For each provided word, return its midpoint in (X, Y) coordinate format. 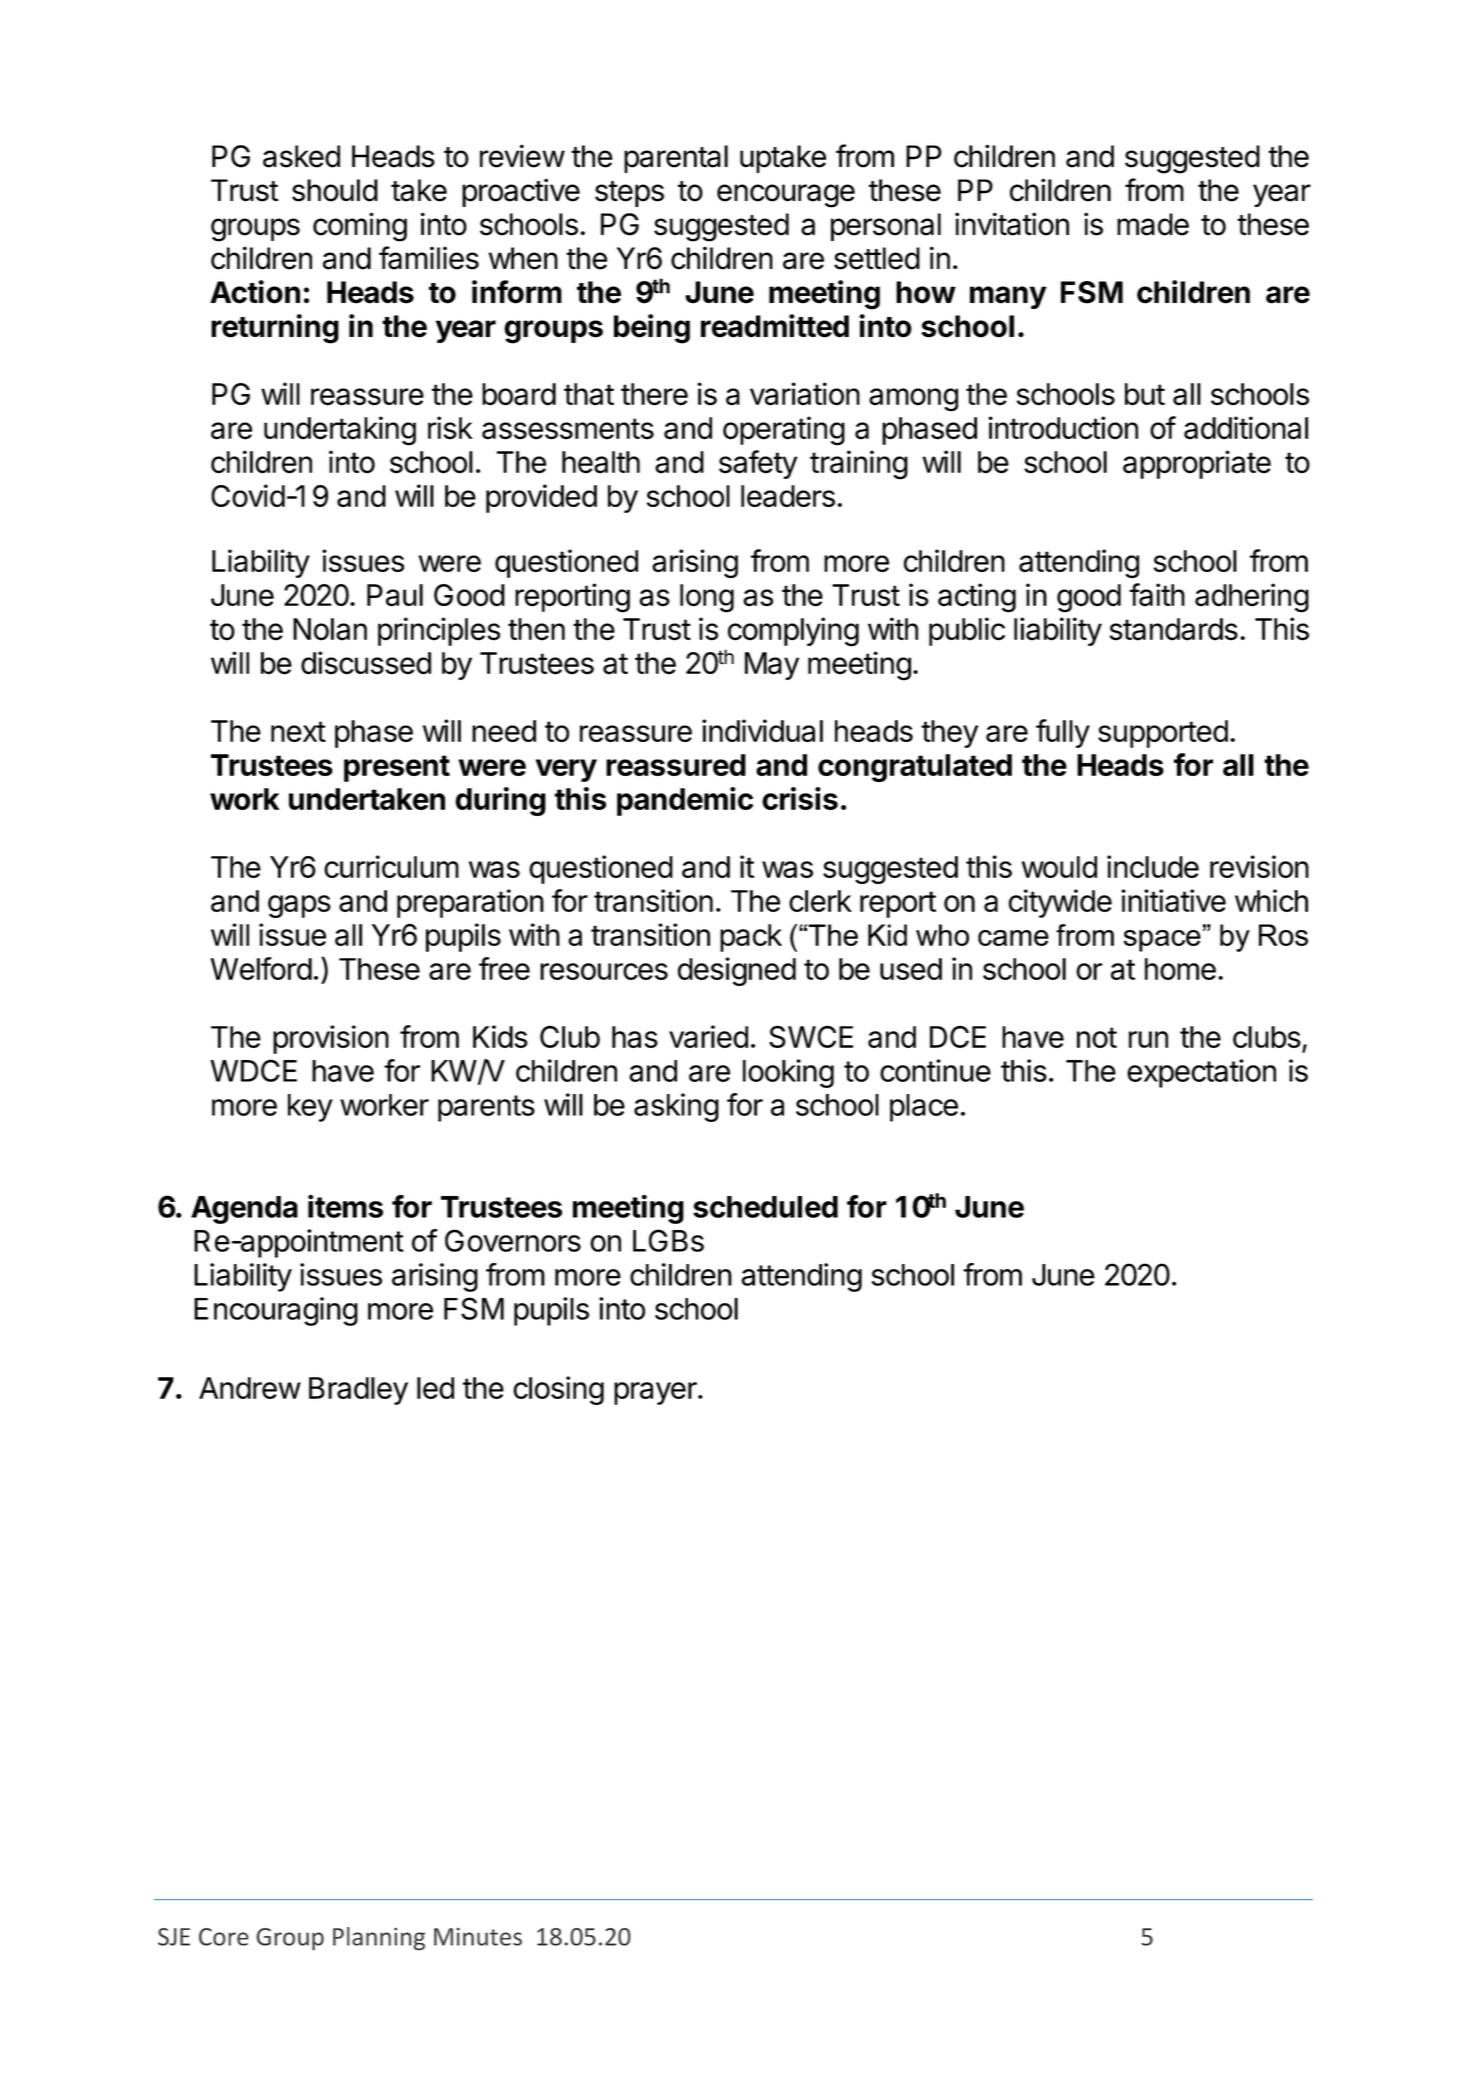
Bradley (358, 1391)
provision (331, 1039)
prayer (656, 1393)
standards (1174, 629)
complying (793, 632)
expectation (1201, 1073)
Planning (379, 1938)
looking (788, 1073)
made (1153, 224)
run (1148, 1039)
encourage (786, 196)
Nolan (330, 629)
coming (360, 227)
